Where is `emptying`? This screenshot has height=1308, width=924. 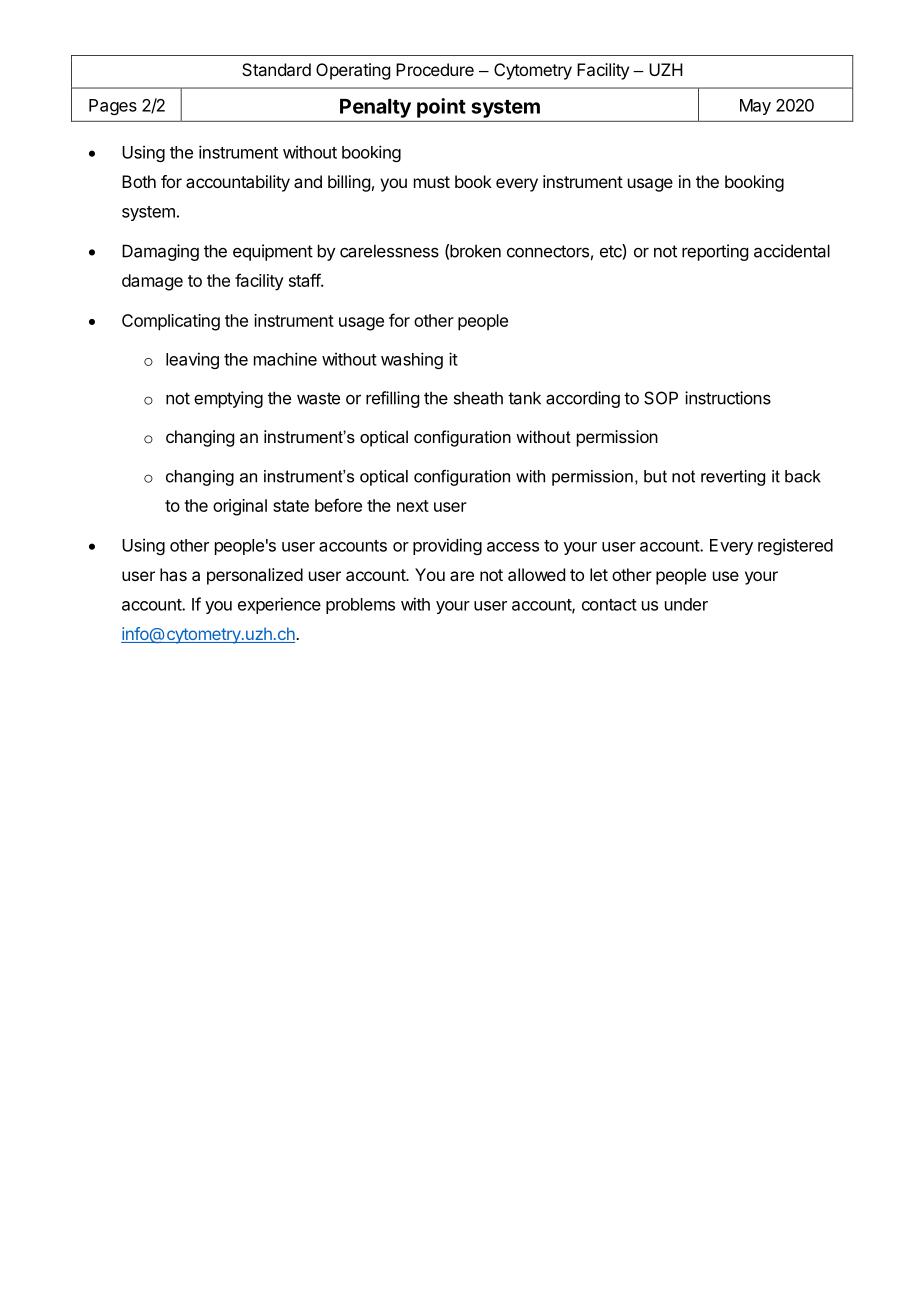 emptying is located at coordinates (228, 399).
